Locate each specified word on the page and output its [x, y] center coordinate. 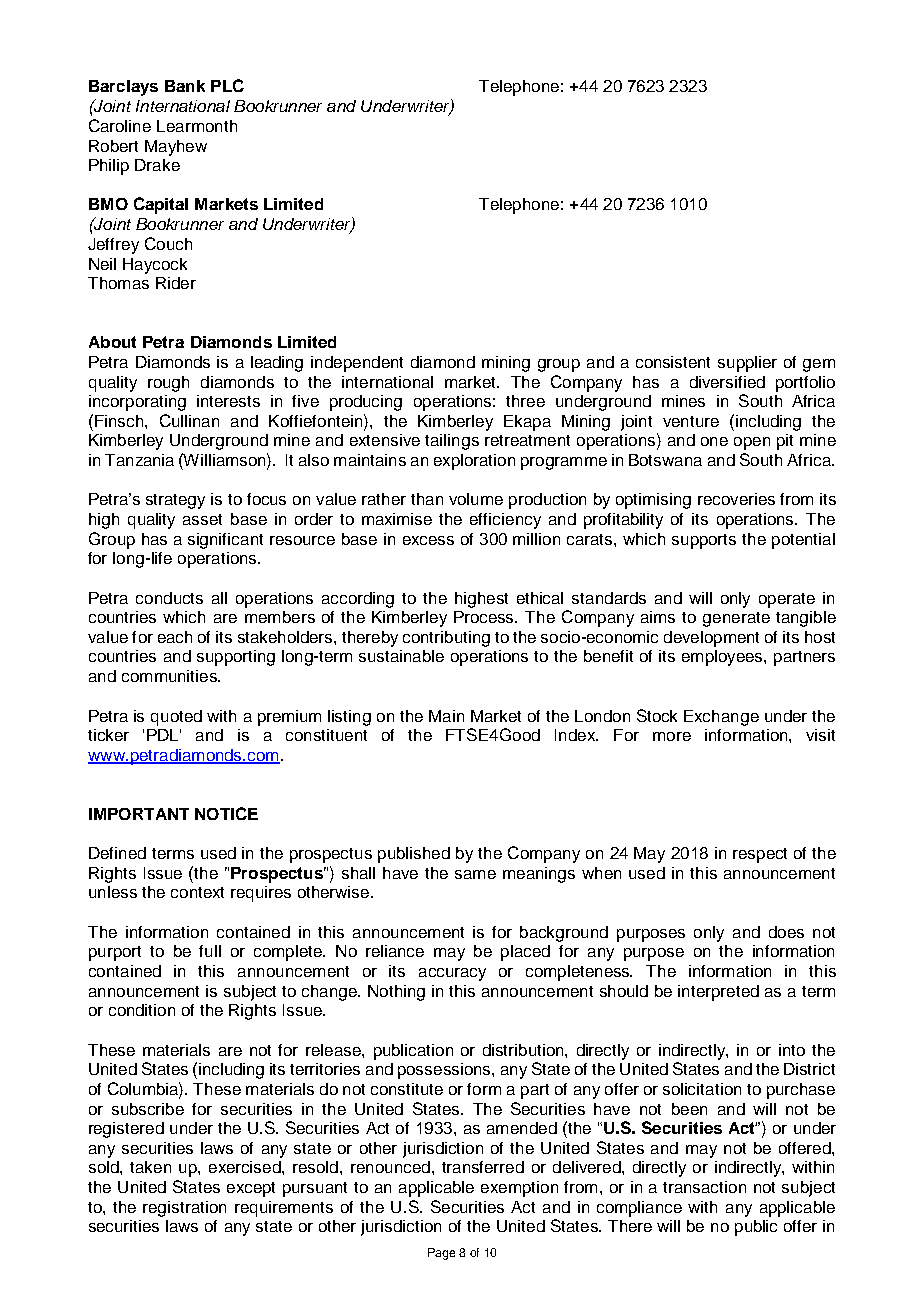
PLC [227, 85]
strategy [175, 501]
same [475, 874]
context [197, 892]
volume [476, 499]
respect [760, 855]
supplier [747, 364]
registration [184, 1209]
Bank [185, 86]
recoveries [736, 499]
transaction [704, 1187]
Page [441, 1254]
